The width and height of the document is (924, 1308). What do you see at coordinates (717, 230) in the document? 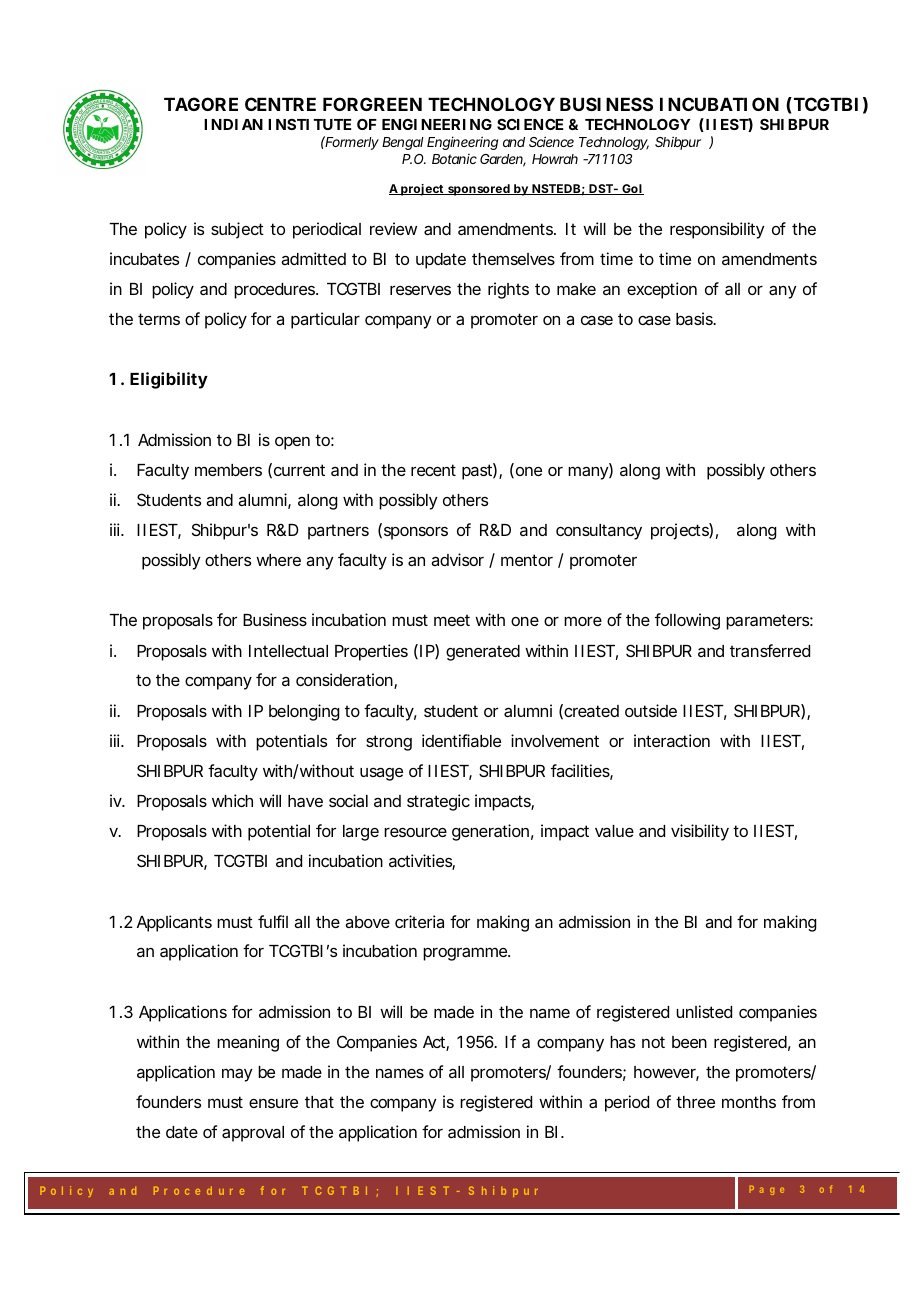
I see `responsibility` at bounding box center [717, 230].
